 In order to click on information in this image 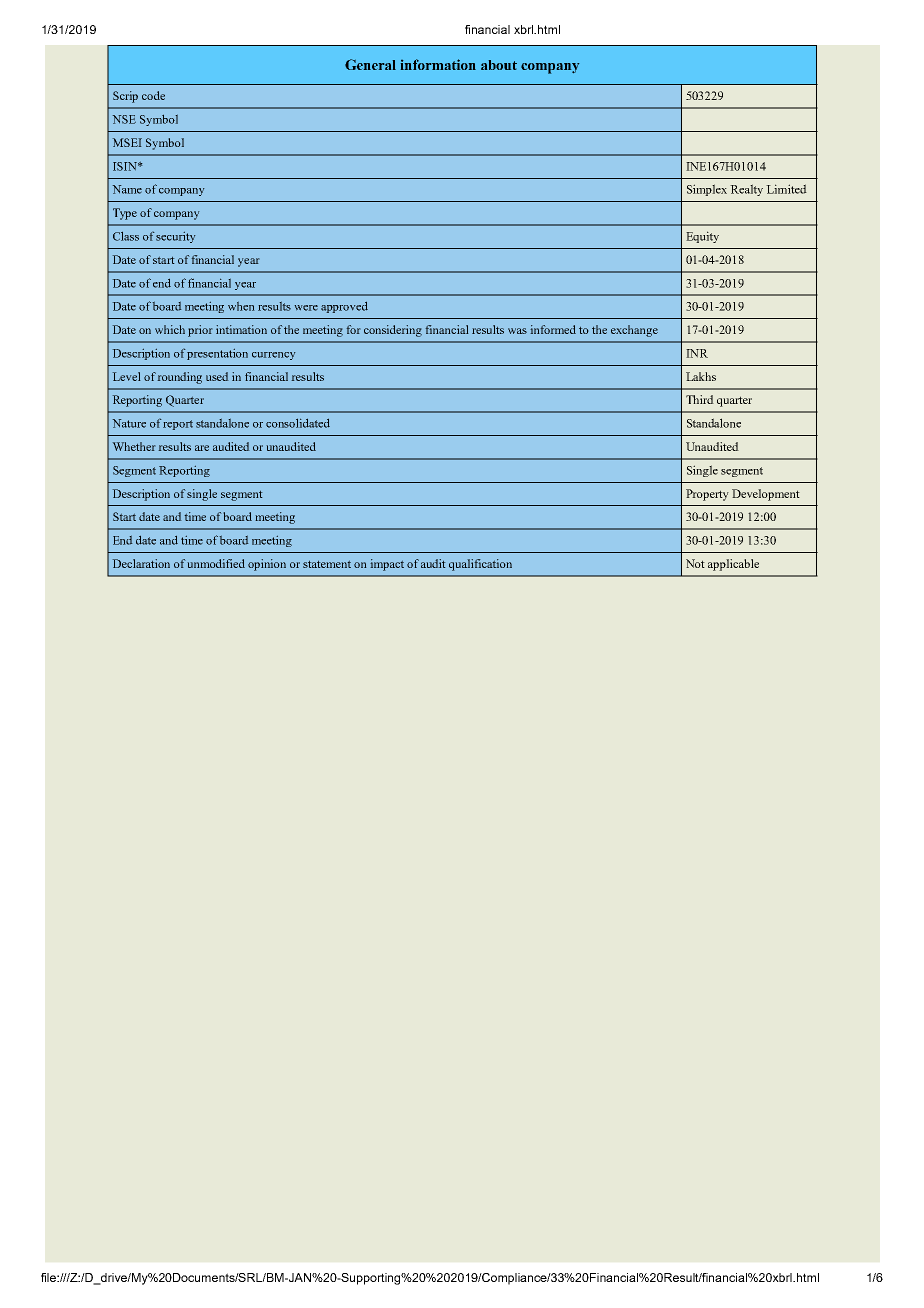, I will do `click(438, 64)`.
